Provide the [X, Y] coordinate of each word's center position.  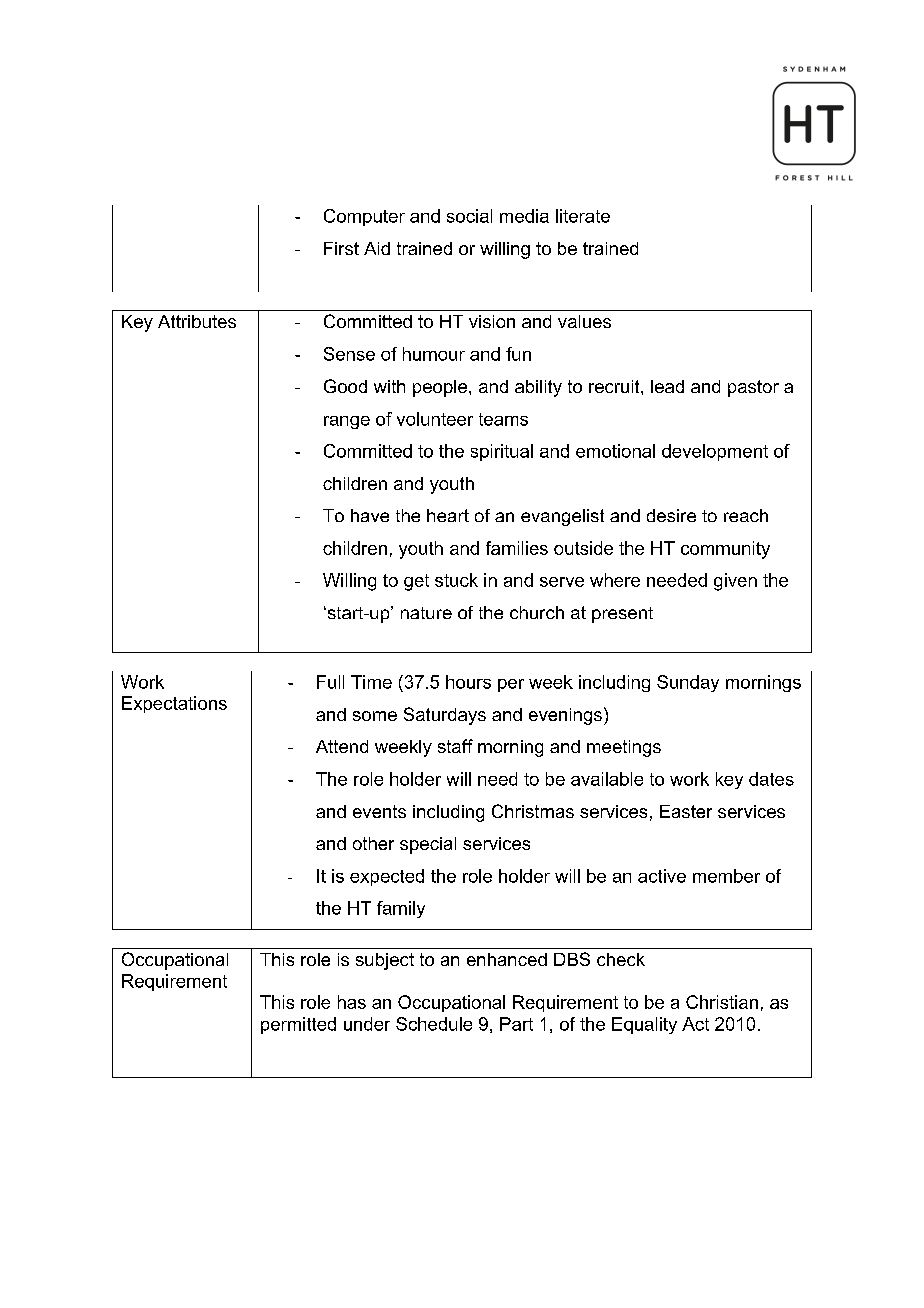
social [469, 216]
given [735, 582]
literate [583, 216]
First [341, 248]
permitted [298, 1025]
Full [330, 682]
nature [426, 613]
